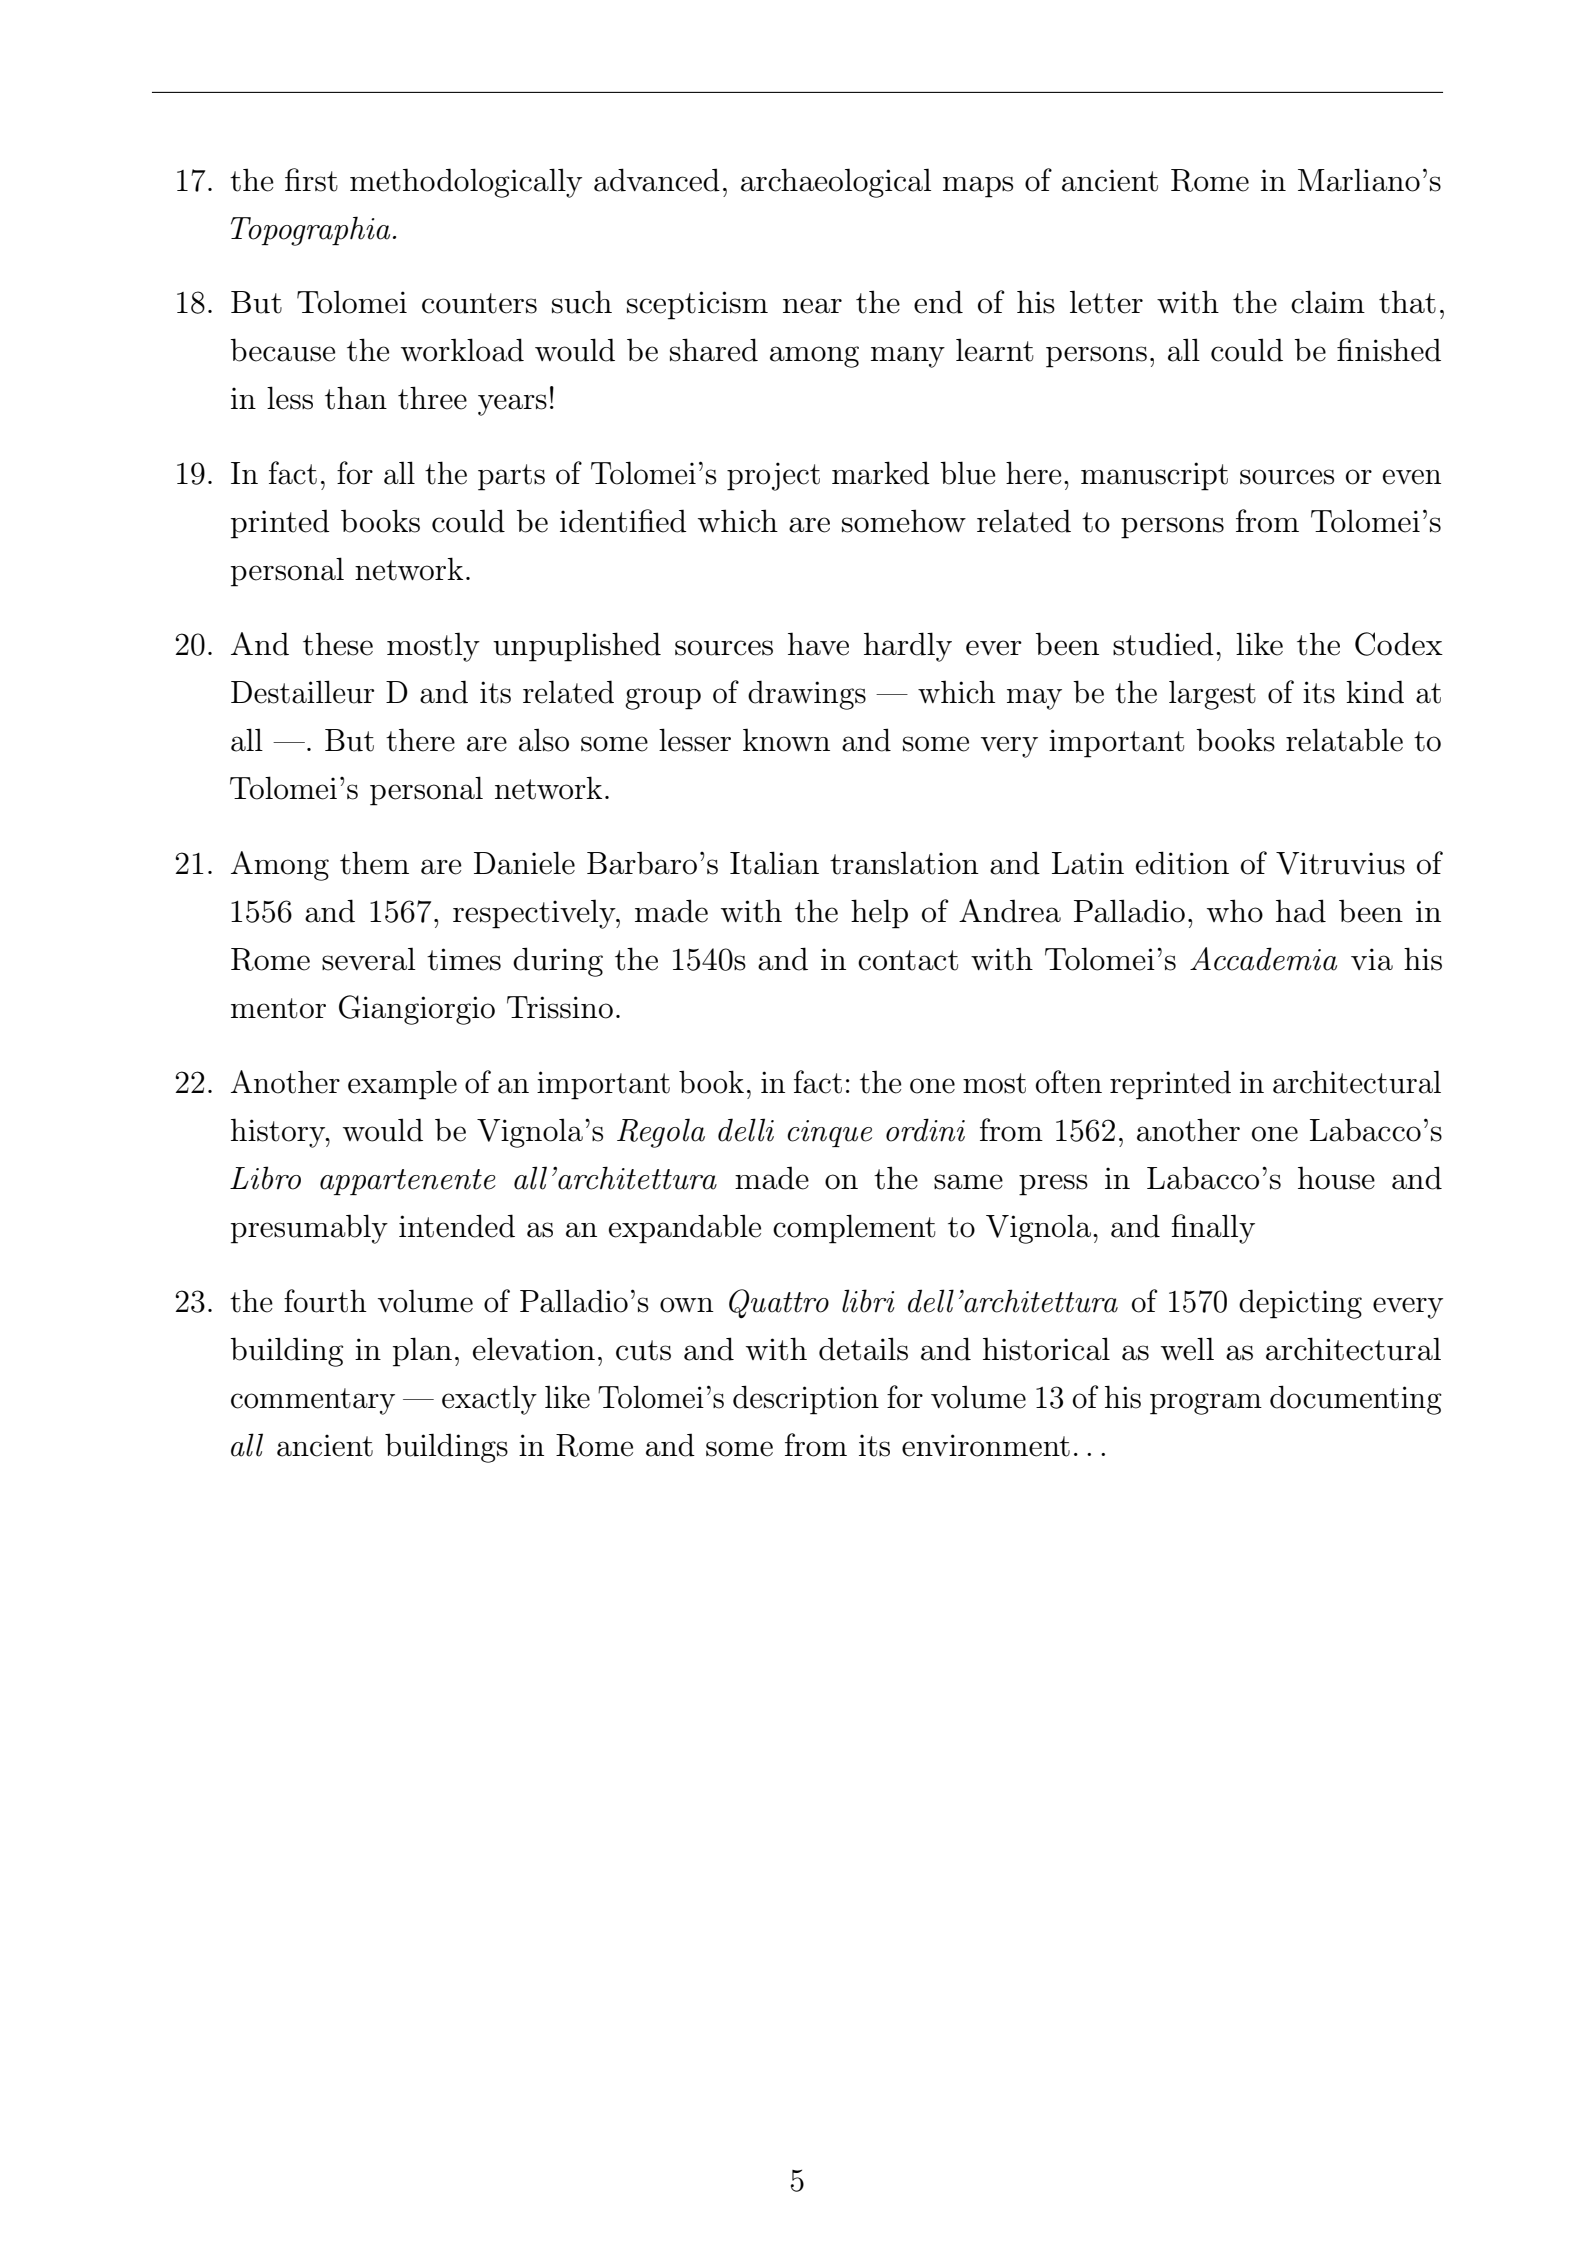 The width and height of the page is (1595, 2256). What do you see at coordinates (374, 863) in the page?
I see `them` at bounding box center [374, 863].
